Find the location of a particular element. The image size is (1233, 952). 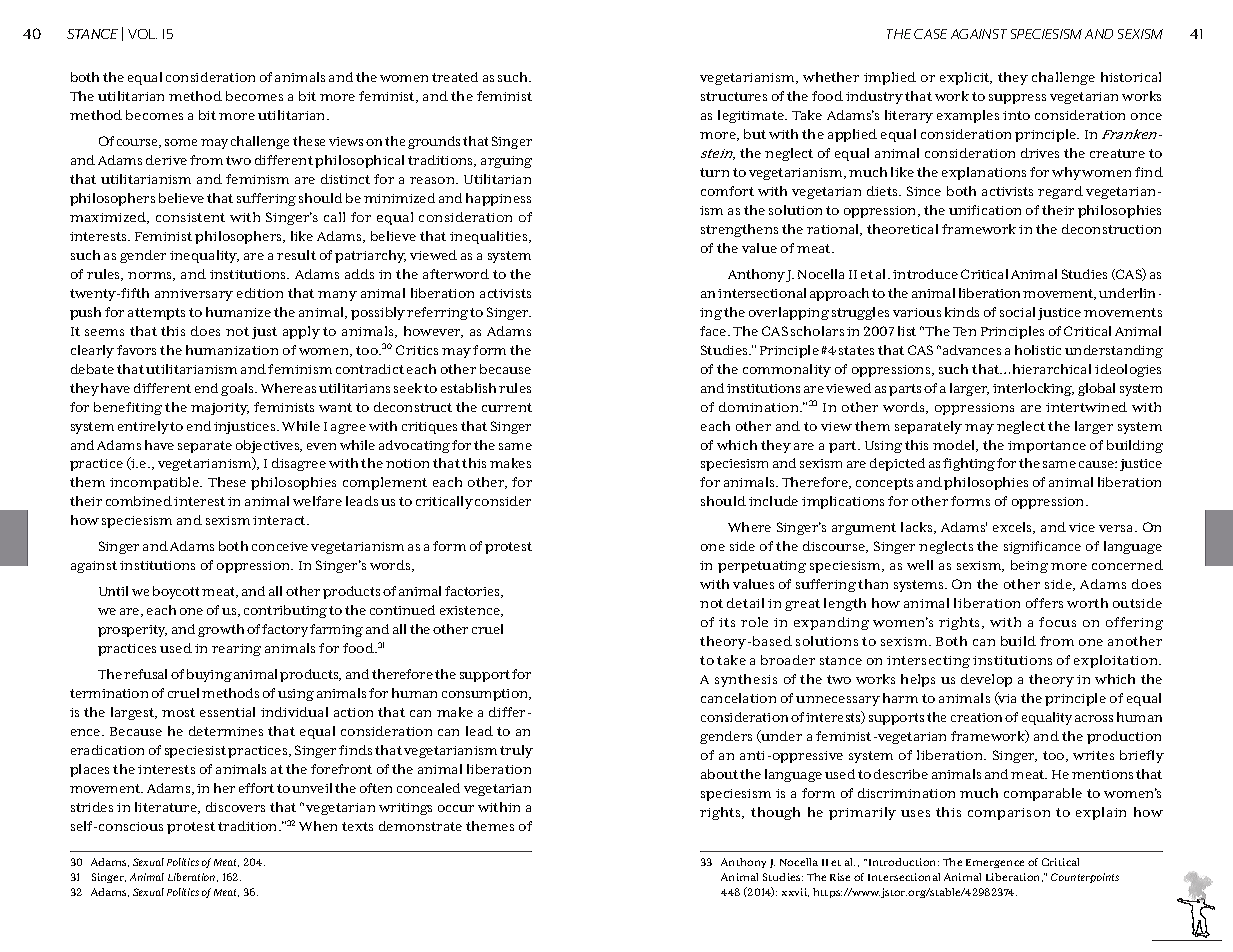

explicit is located at coordinates (966, 78).
